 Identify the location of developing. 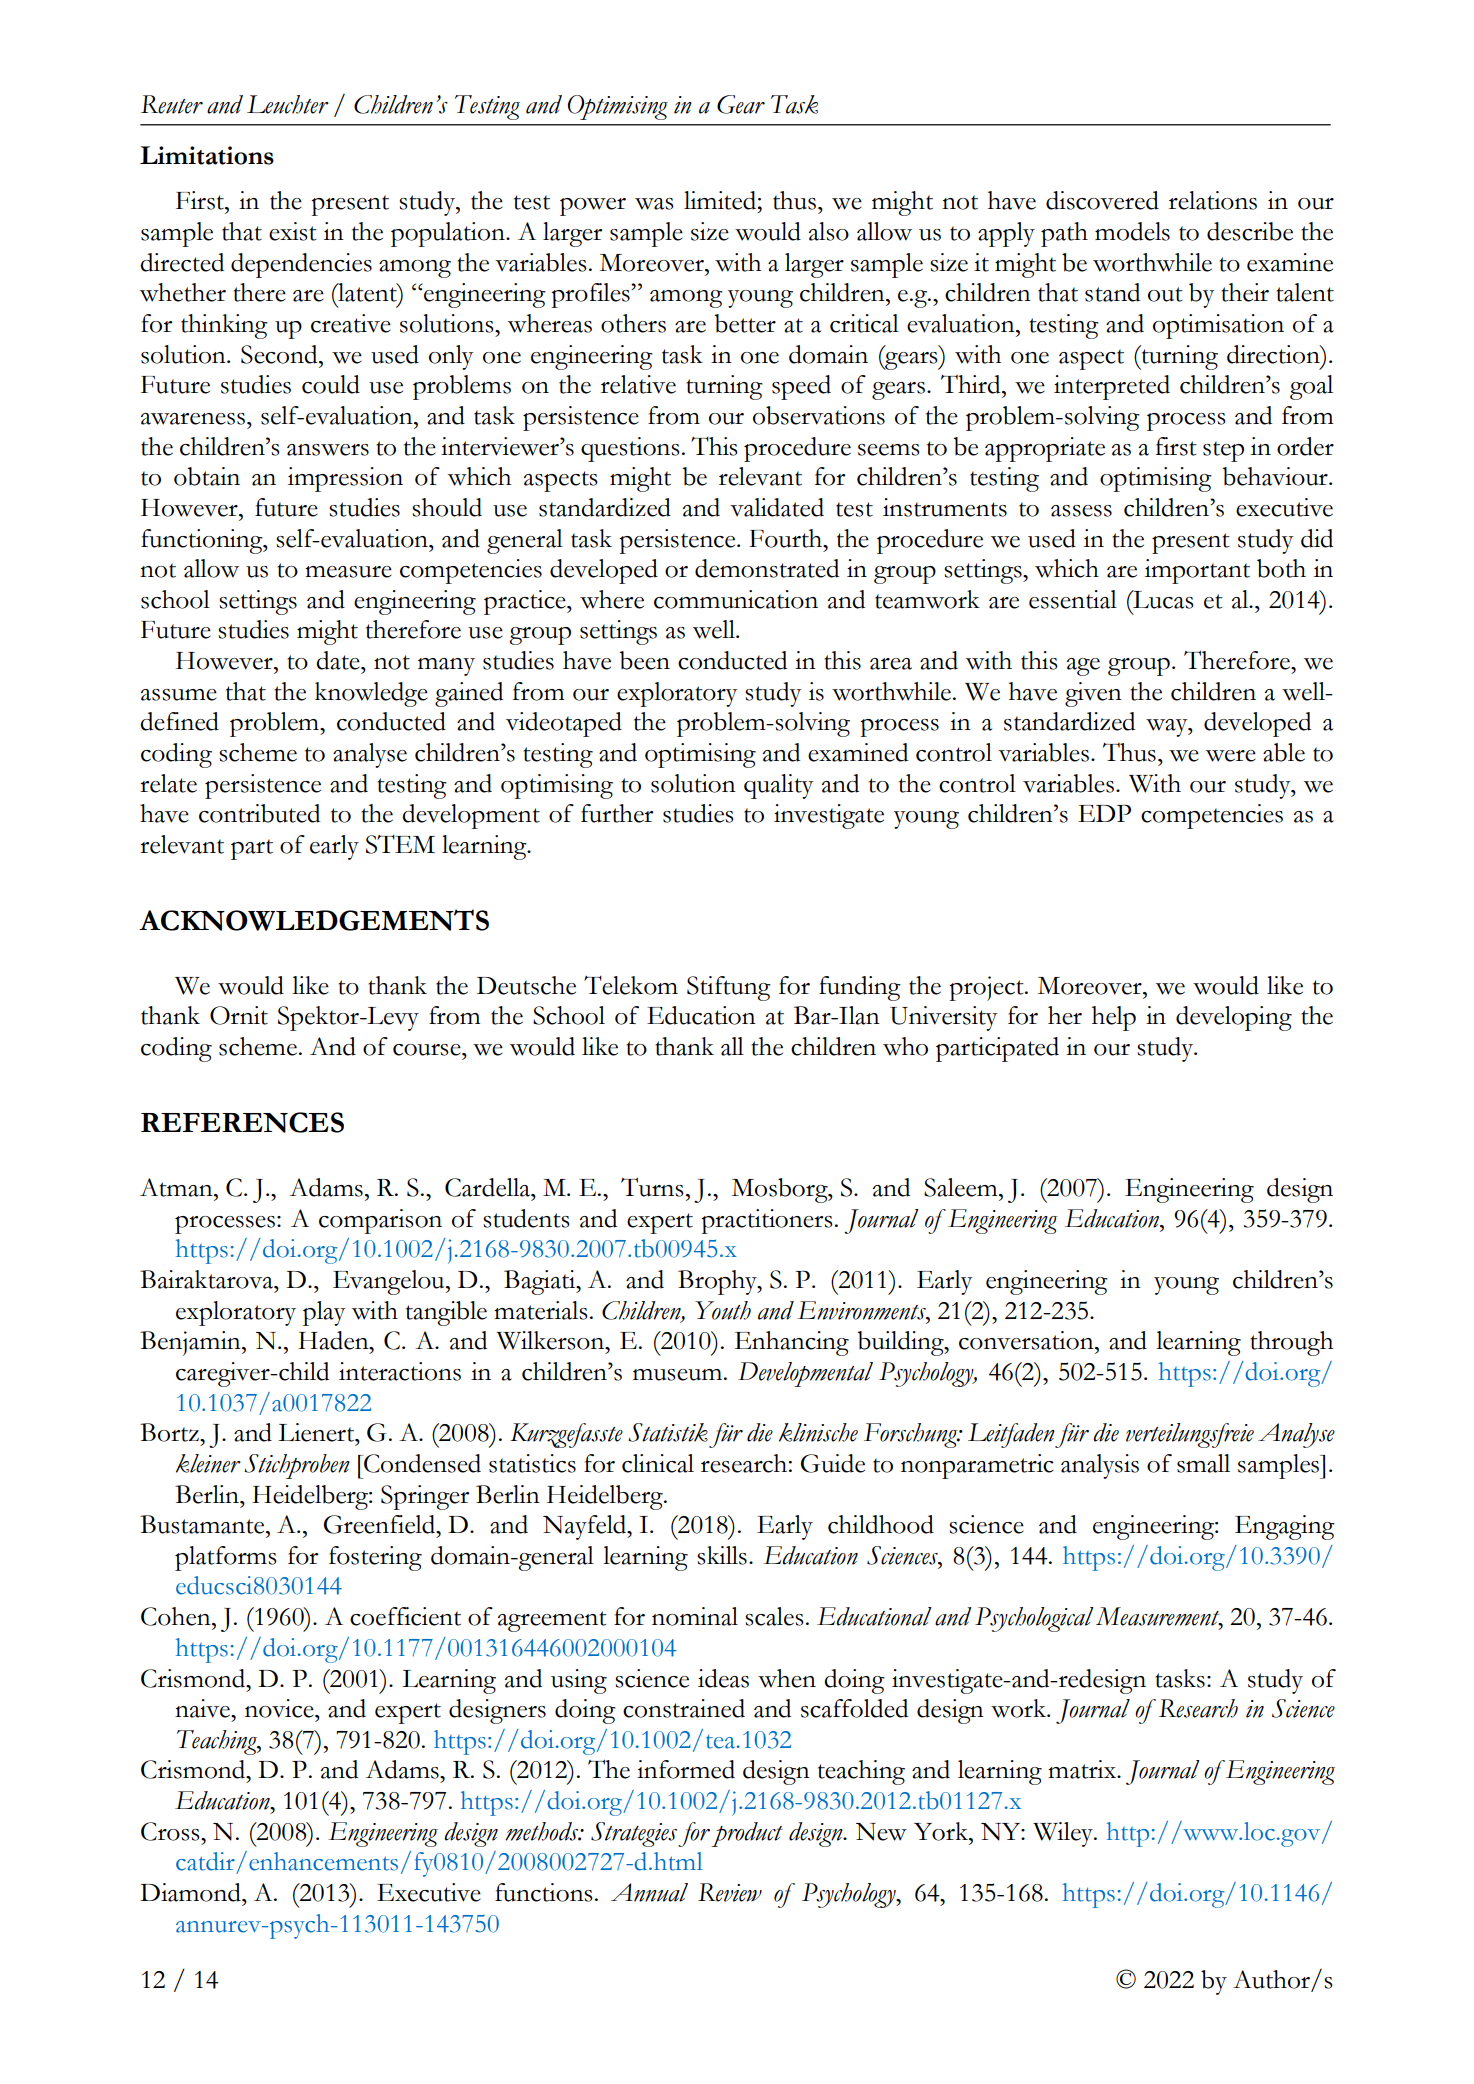
(1234, 1018).
